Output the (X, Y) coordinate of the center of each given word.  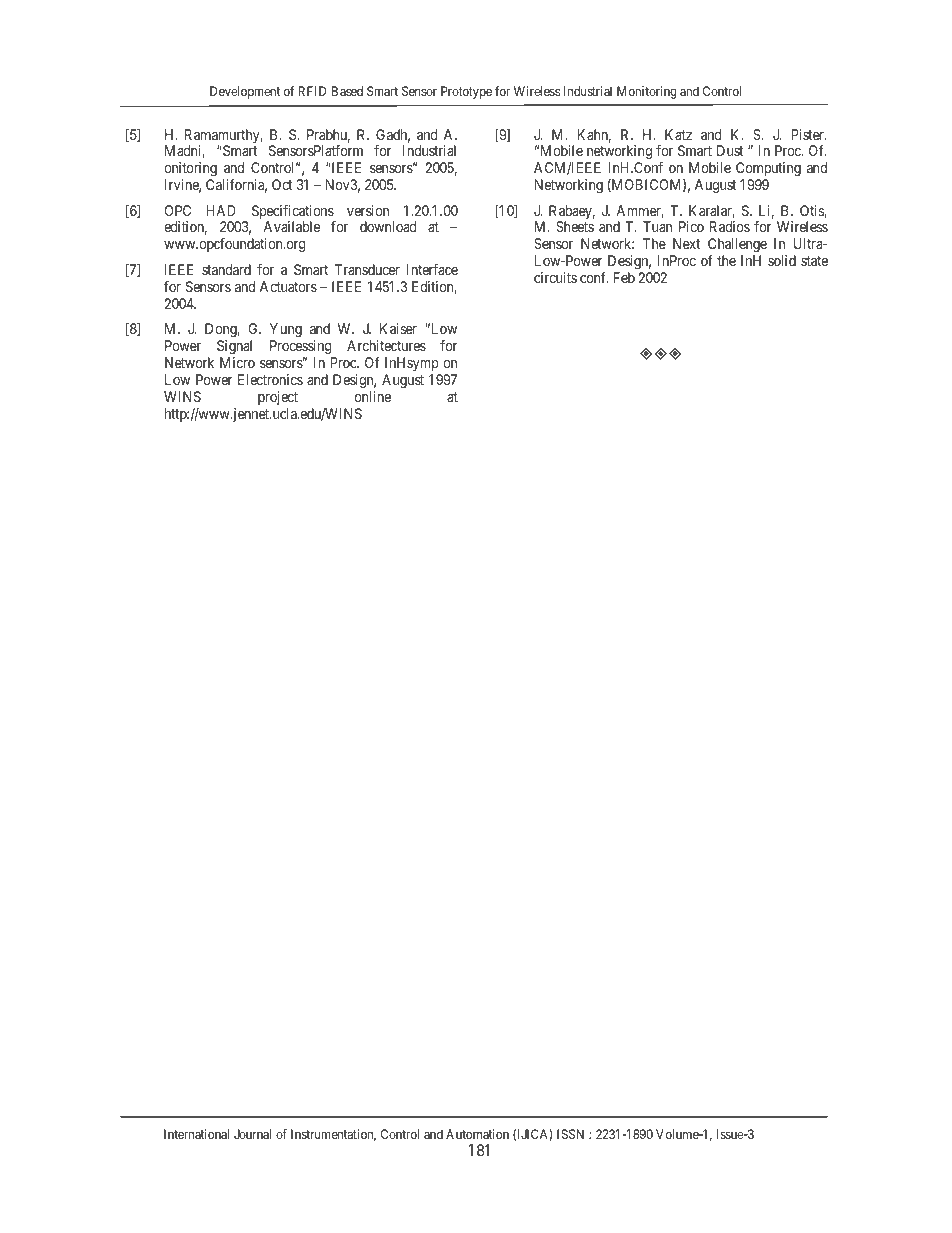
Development (245, 92)
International (196, 1134)
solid (782, 260)
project (278, 398)
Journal (252, 1134)
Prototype (466, 92)
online (373, 396)
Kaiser (398, 328)
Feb (624, 277)
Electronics (270, 379)
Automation (477, 1134)
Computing (768, 169)
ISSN (570, 1134)
